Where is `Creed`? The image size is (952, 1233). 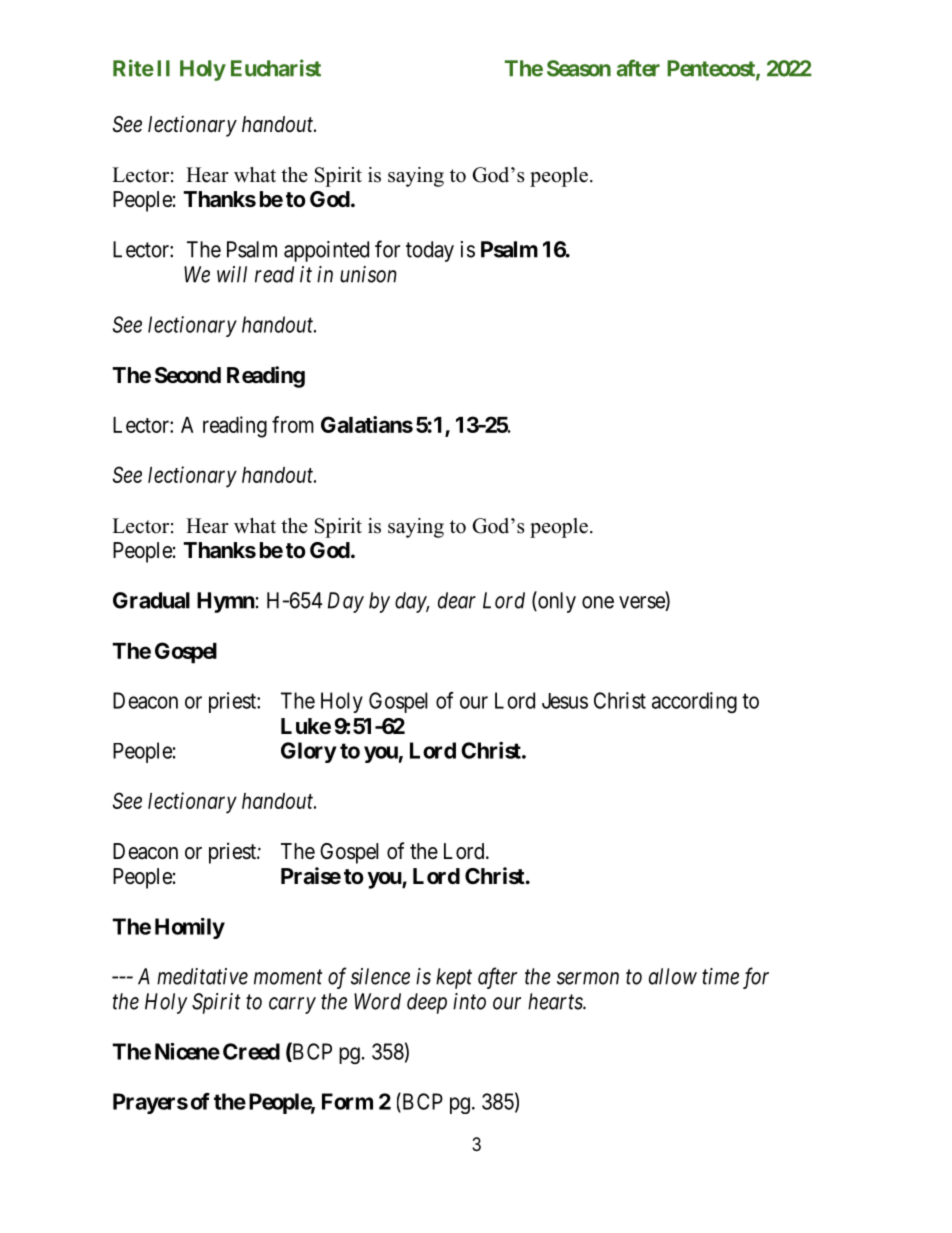
Creed is located at coordinates (251, 1051).
